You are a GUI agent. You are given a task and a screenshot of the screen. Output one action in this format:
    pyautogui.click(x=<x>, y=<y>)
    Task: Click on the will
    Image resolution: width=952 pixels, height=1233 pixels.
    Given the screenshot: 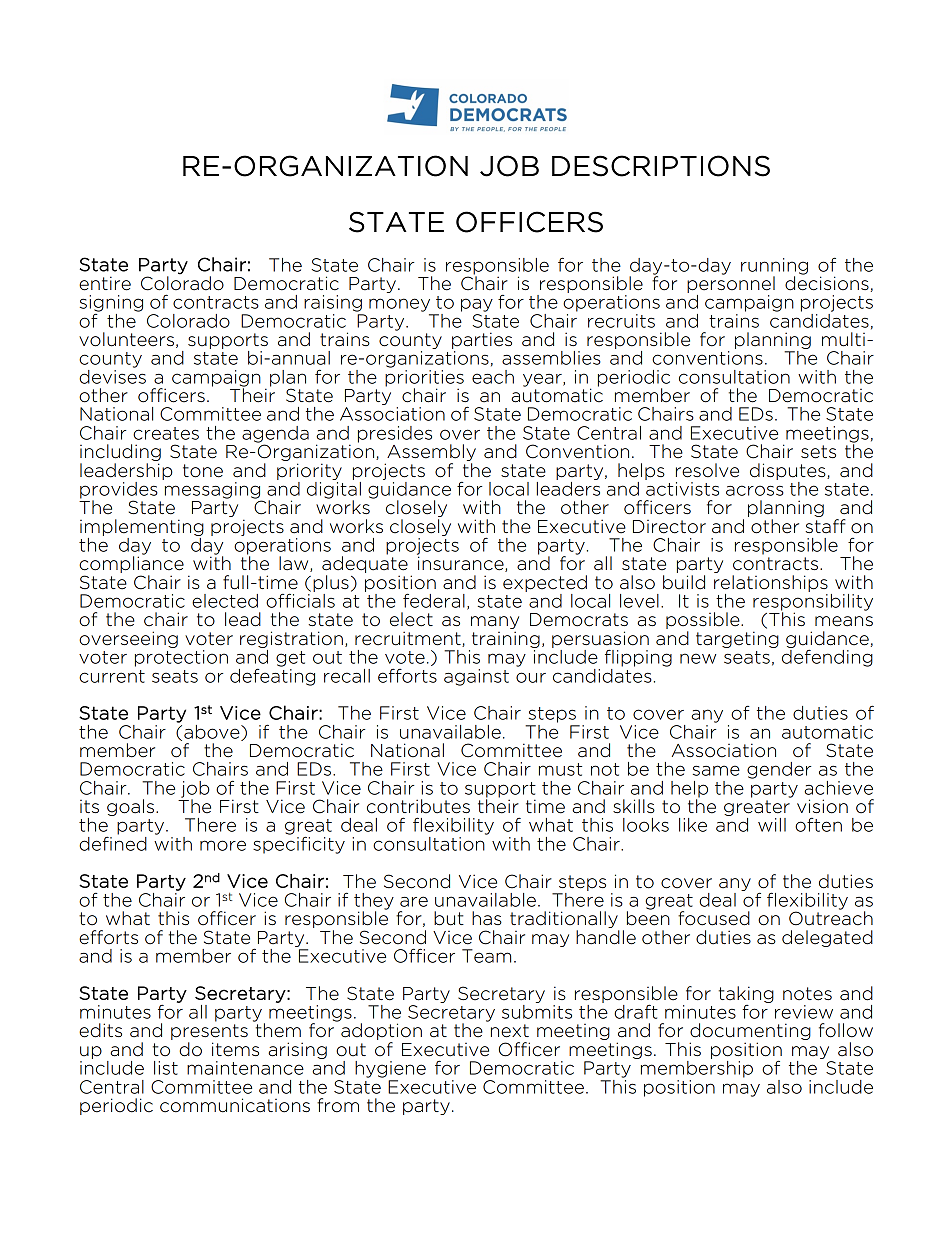 What is the action you would take?
    pyautogui.click(x=772, y=825)
